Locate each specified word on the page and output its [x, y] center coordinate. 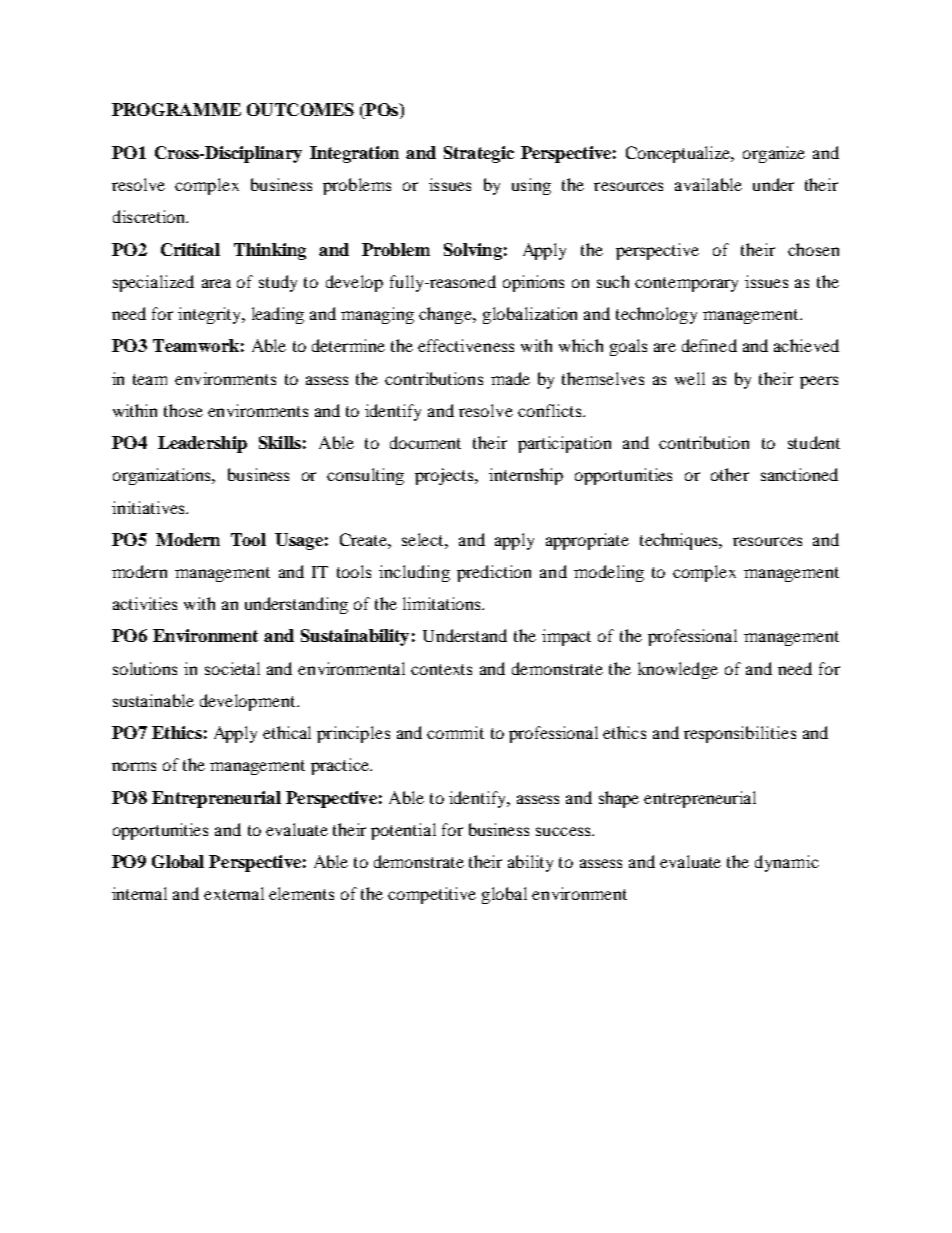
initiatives [149, 507]
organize [774, 154]
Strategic [479, 154]
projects [446, 476]
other [730, 474]
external [234, 893]
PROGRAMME [176, 109]
